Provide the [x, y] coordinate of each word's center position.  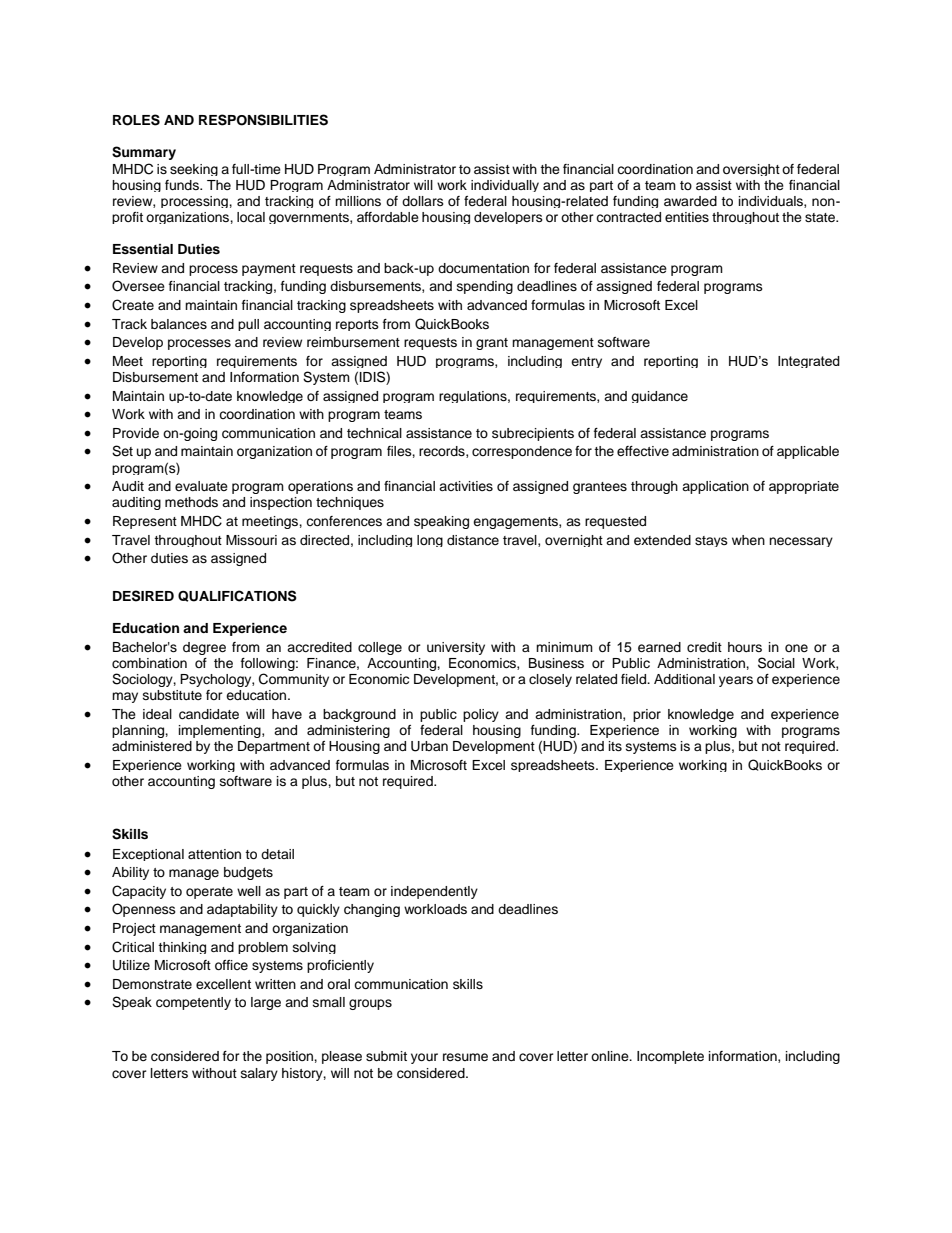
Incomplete [670, 1057]
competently [193, 1003]
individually [505, 186]
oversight [751, 170]
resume [465, 1057]
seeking [194, 170]
